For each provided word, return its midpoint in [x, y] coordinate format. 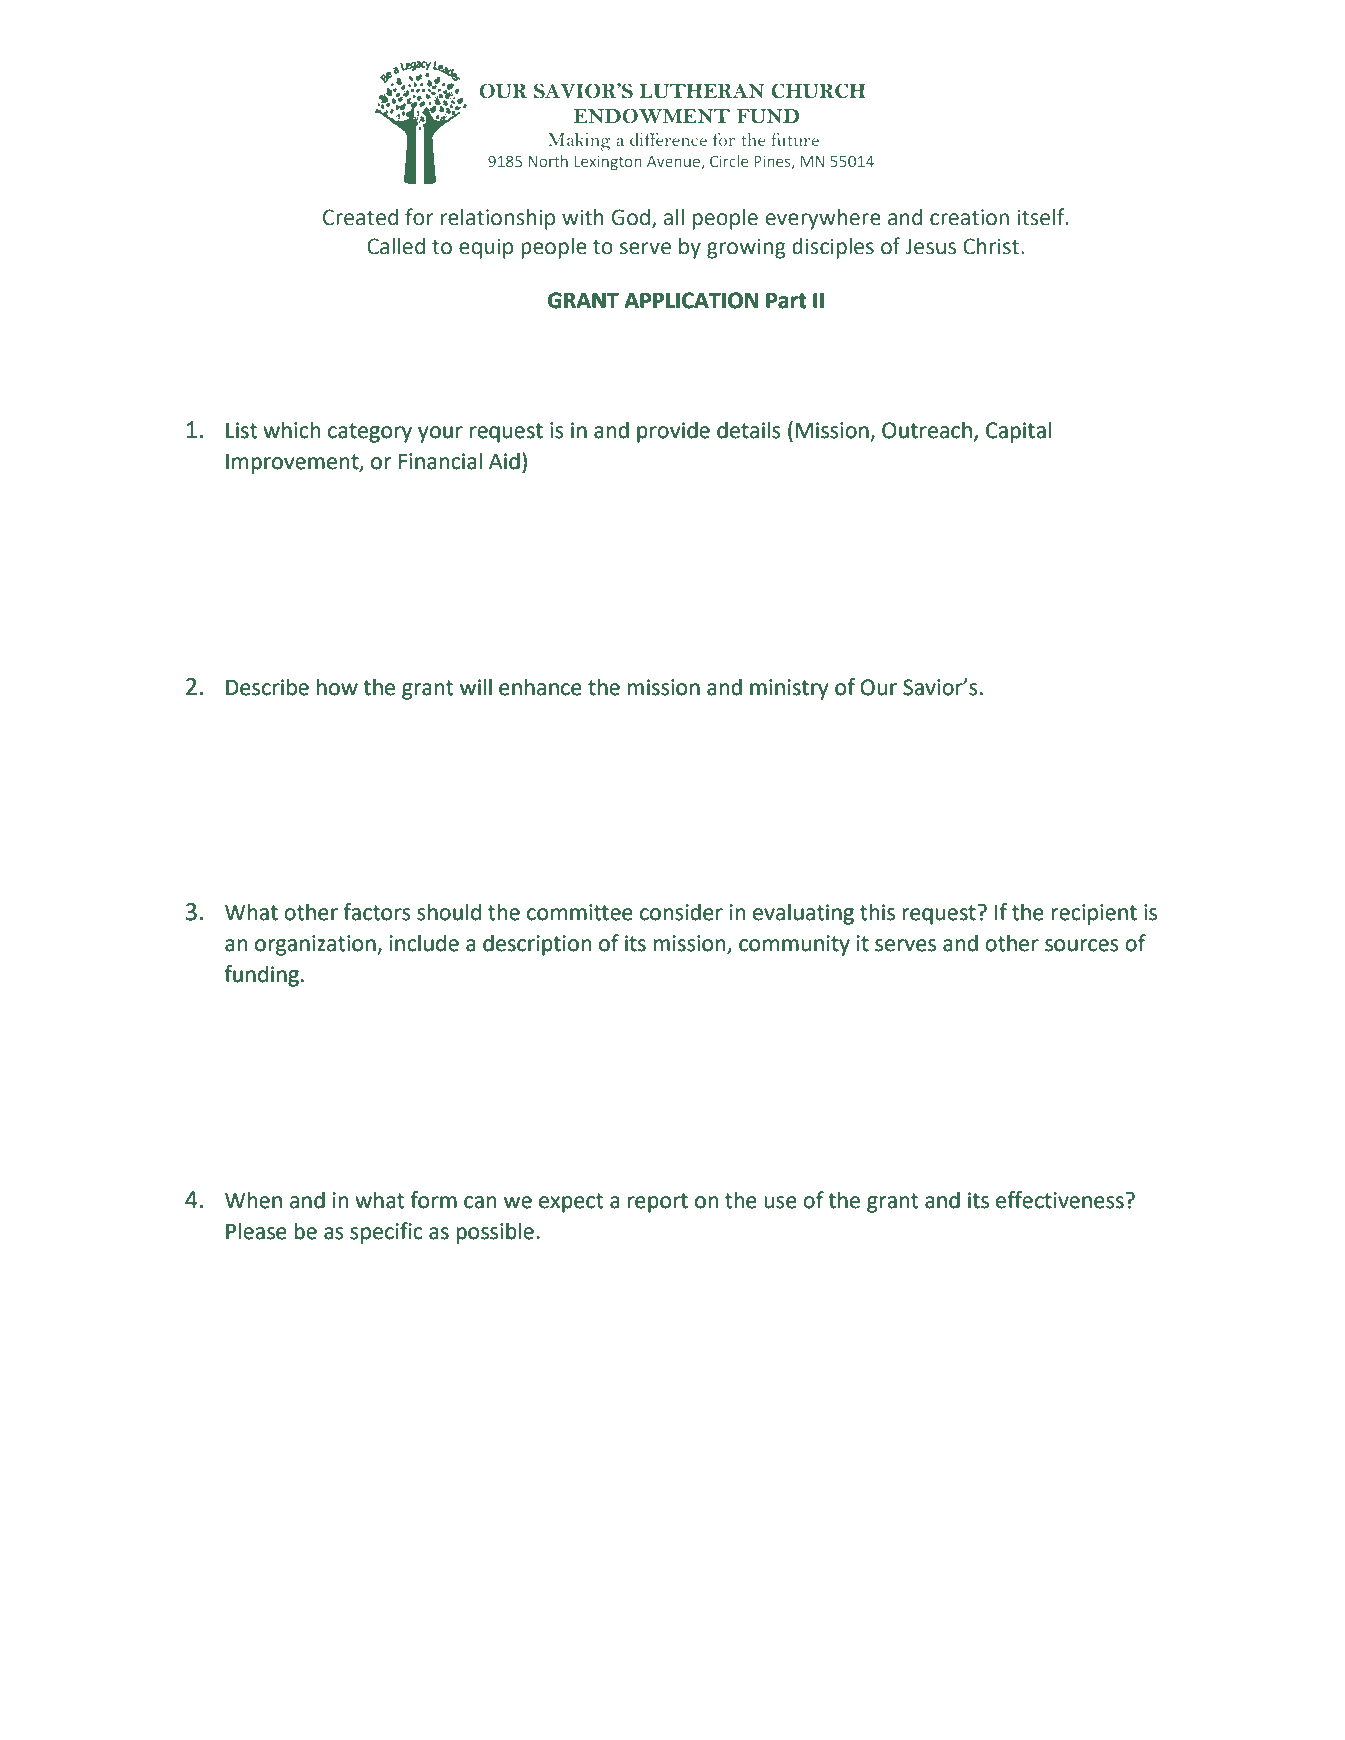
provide [673, 432]
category [370, 433]
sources [1082, 945]
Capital [1018, 432]
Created [360, 217]
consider [681, 912]
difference [668, 139]
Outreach [927, 430]
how [337, 687]
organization [316, 945]
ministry [789, 689]
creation [969, 217]
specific [386, 1233]
